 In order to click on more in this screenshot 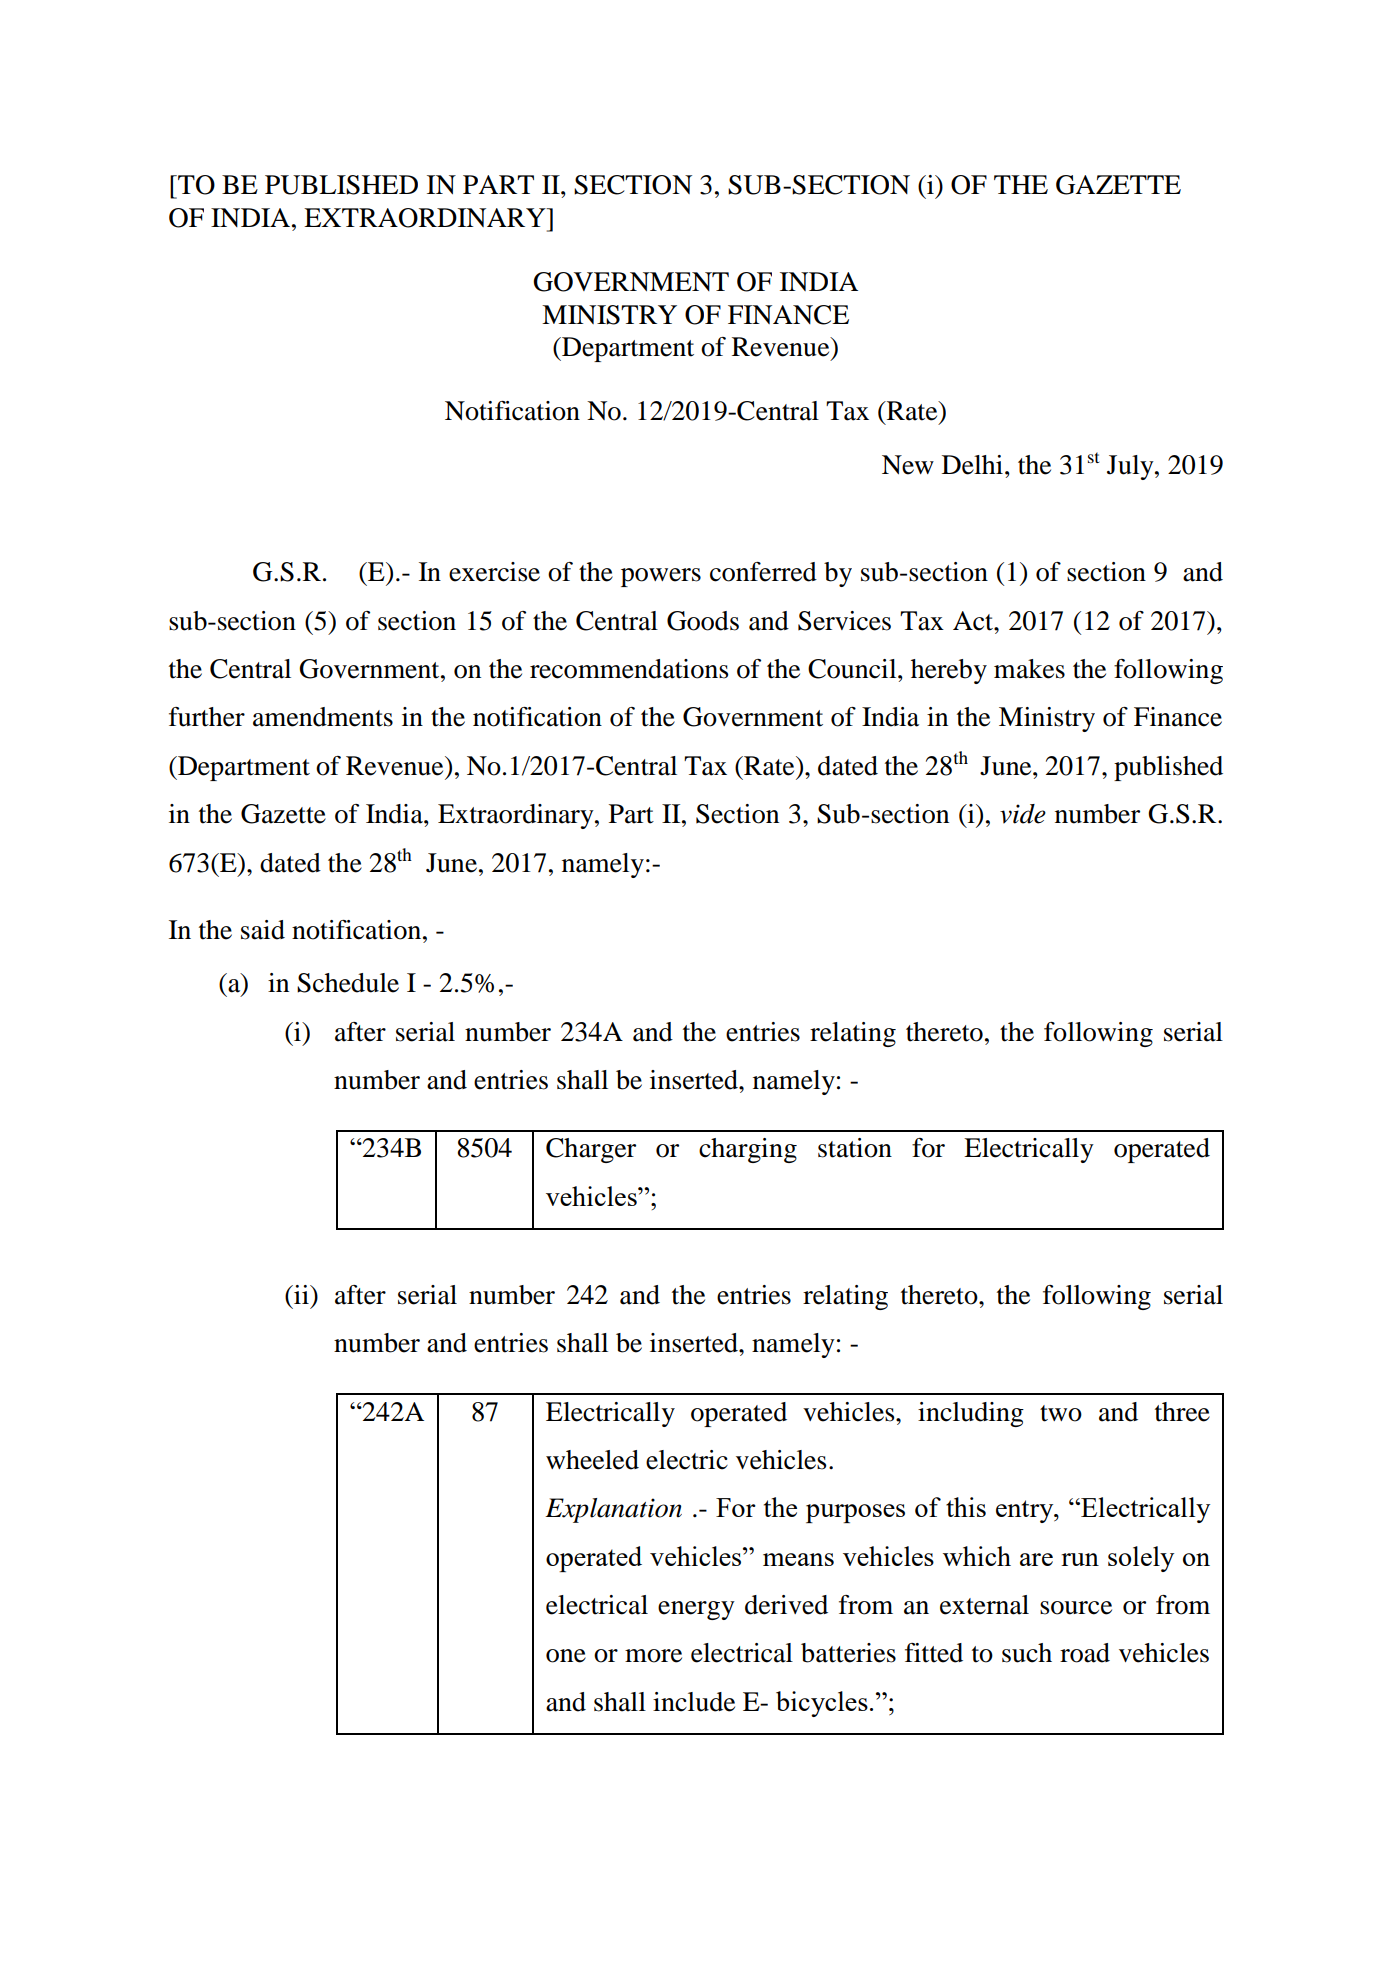, I will do `click(653, 1656)`.
